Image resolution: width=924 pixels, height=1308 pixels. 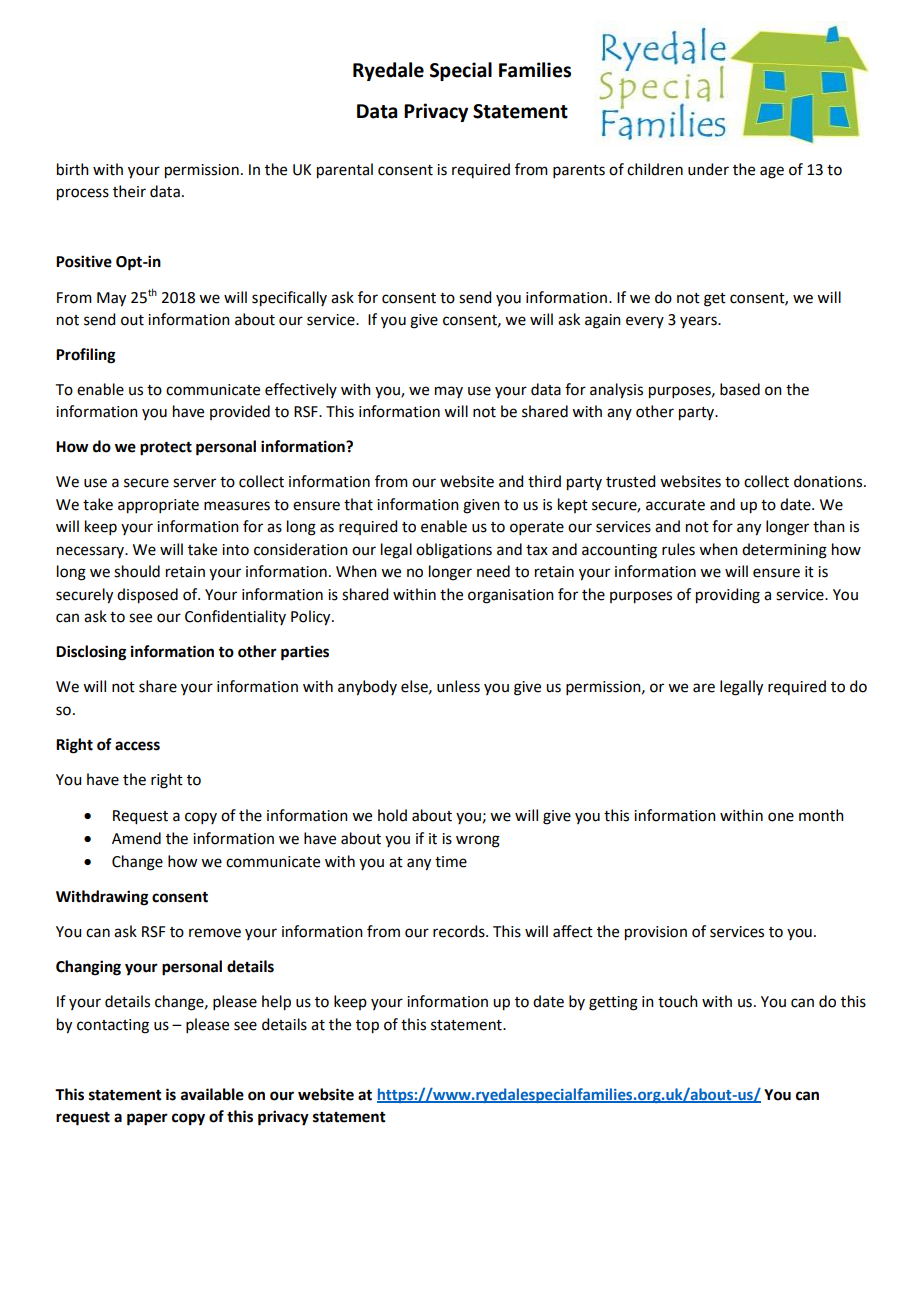 What do you see at coordinates (345, 171) in the page?
I see `parental` at bounding box center [345, 171].
